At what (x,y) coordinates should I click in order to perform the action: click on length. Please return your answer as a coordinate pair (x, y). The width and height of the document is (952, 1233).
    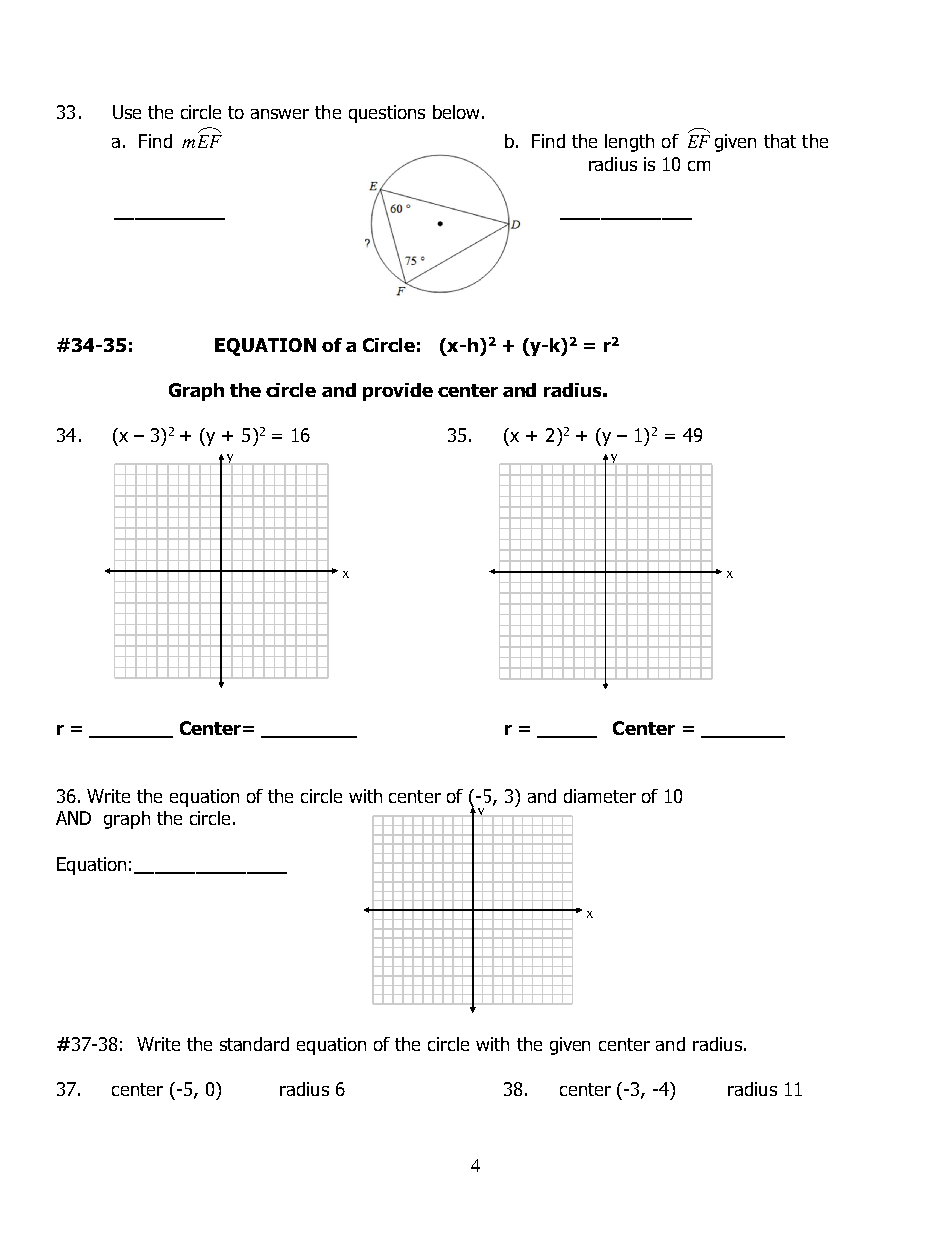
    Looking at the image, I should click on (629, 143).
